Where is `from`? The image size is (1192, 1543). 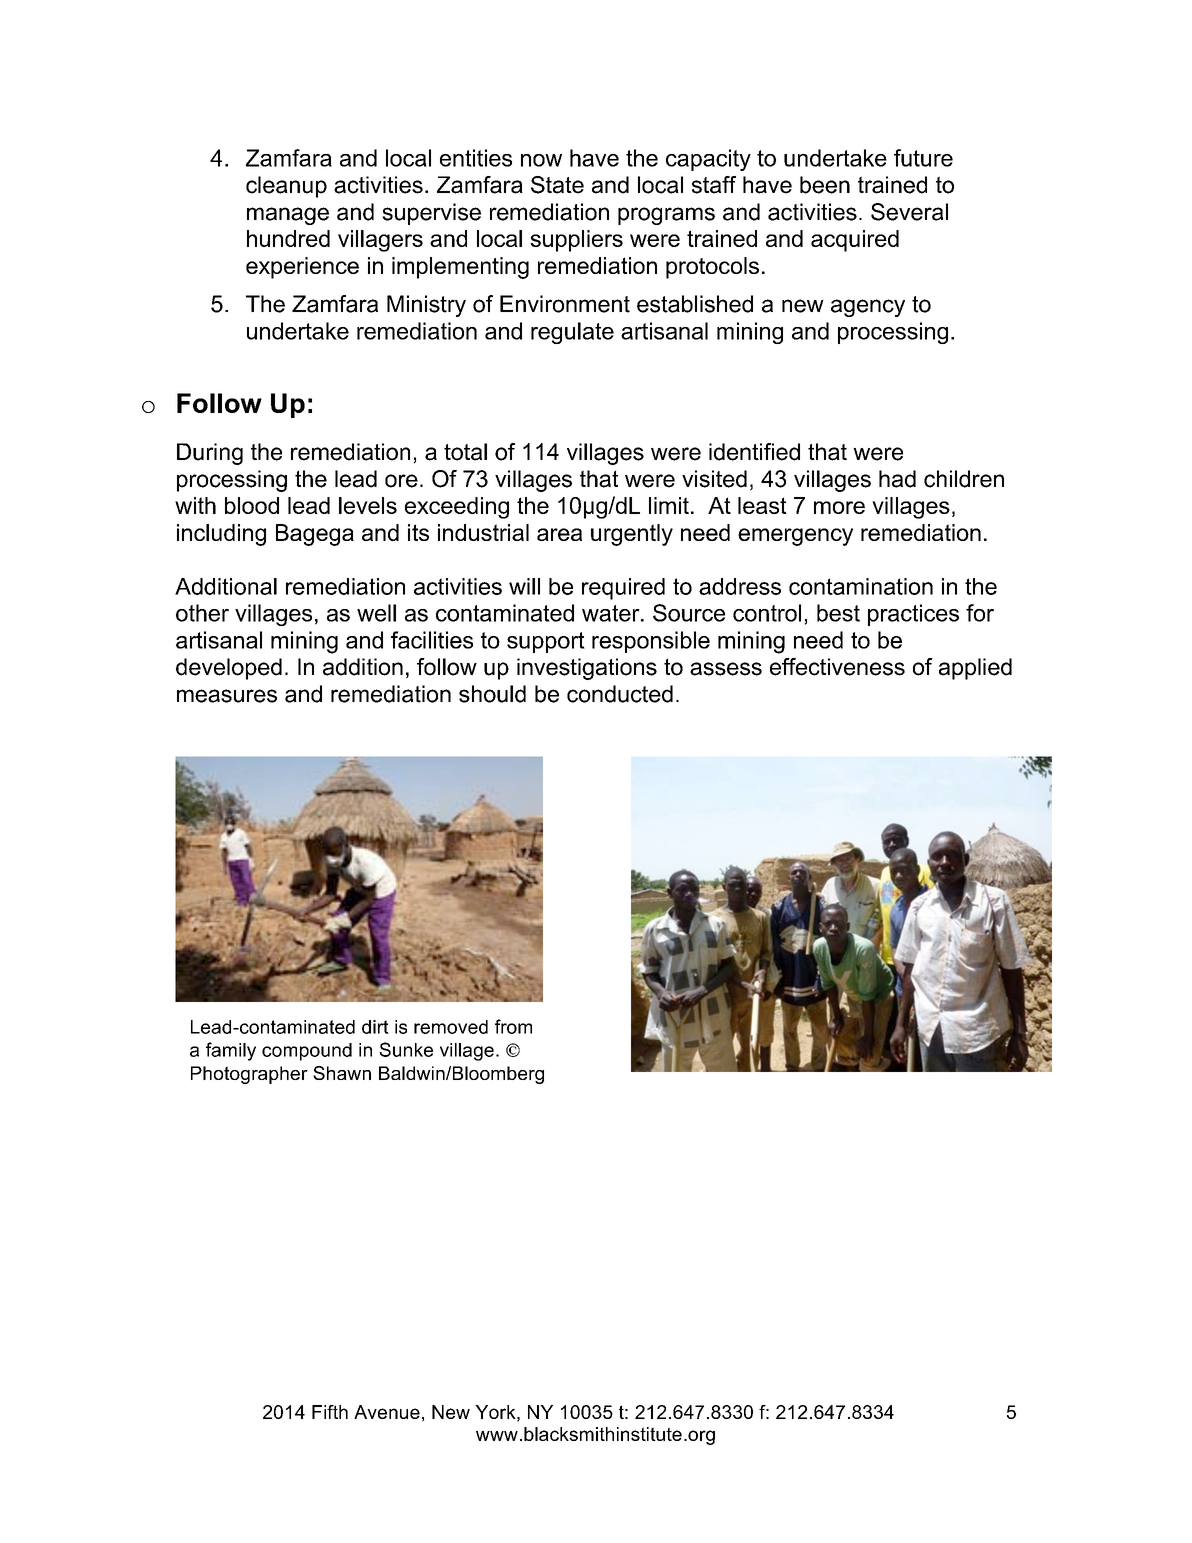
from is located at coordinates (513, 1026).
